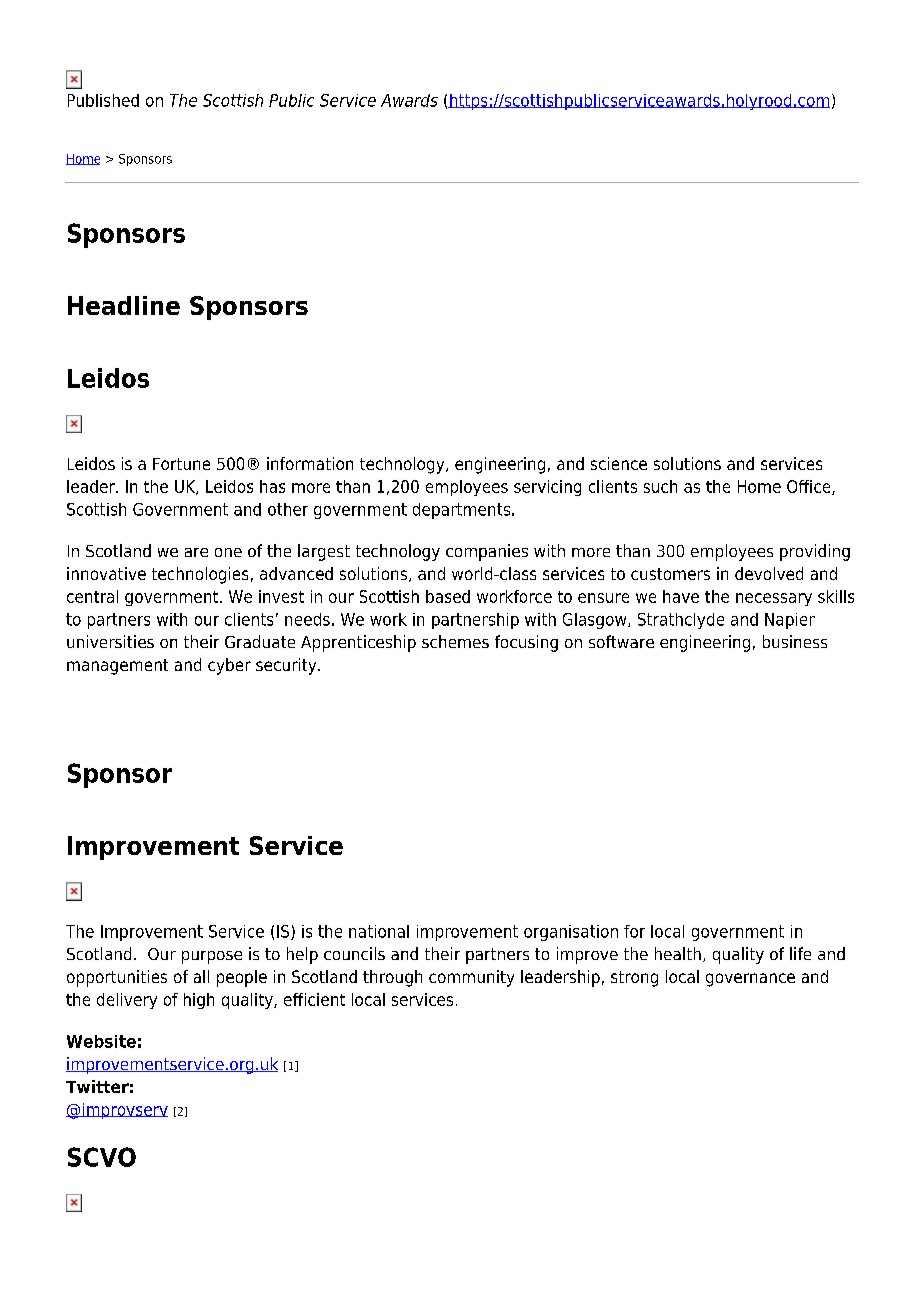 The width and height of the image is (924, 1308). I want to click on devolved, so click(769, 573).
